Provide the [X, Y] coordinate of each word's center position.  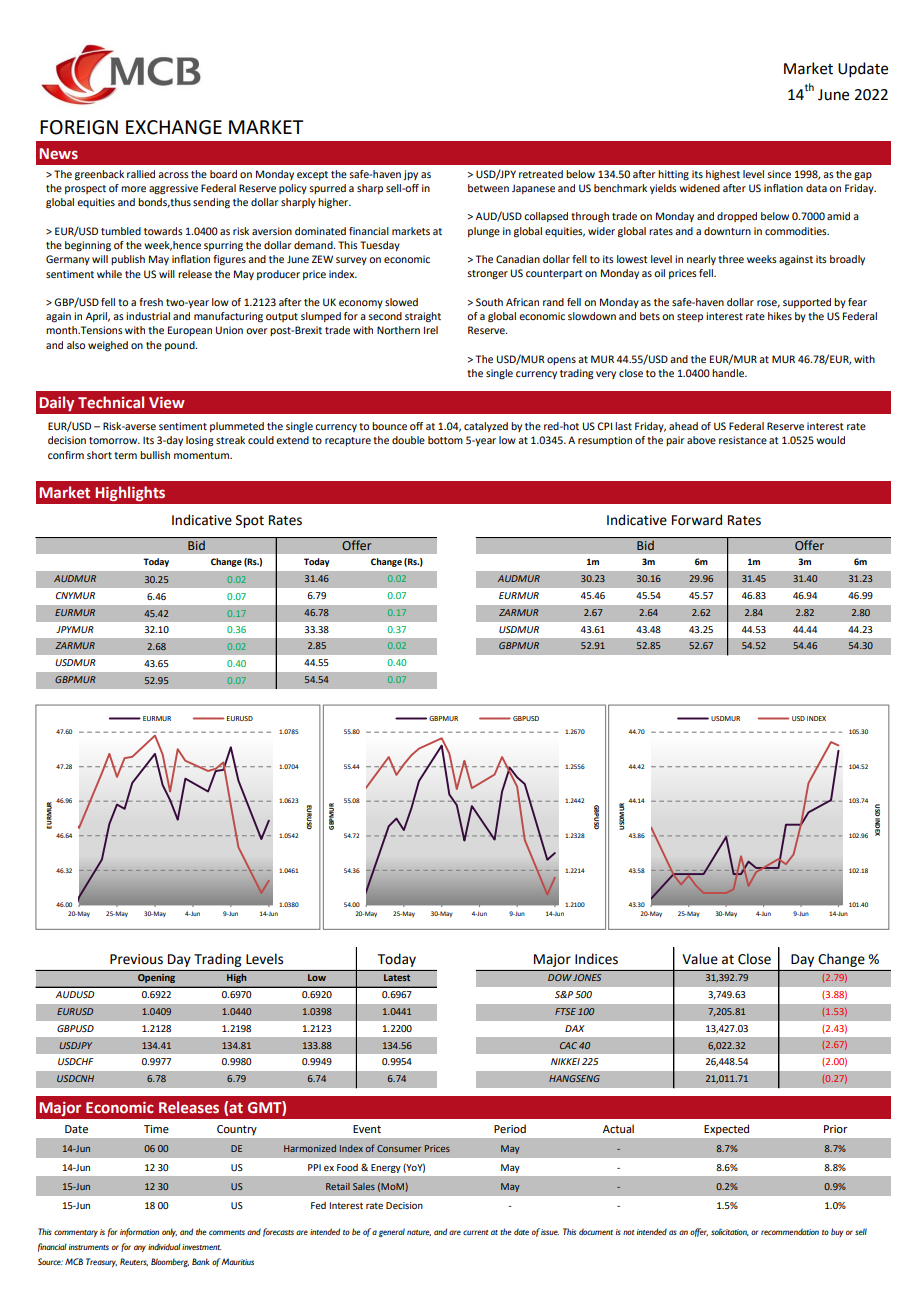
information [139, 1232]
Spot [250, 521]
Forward [697, 520]
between [488, 188]
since [779, 174]
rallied [141, 174]
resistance [743, 440]
